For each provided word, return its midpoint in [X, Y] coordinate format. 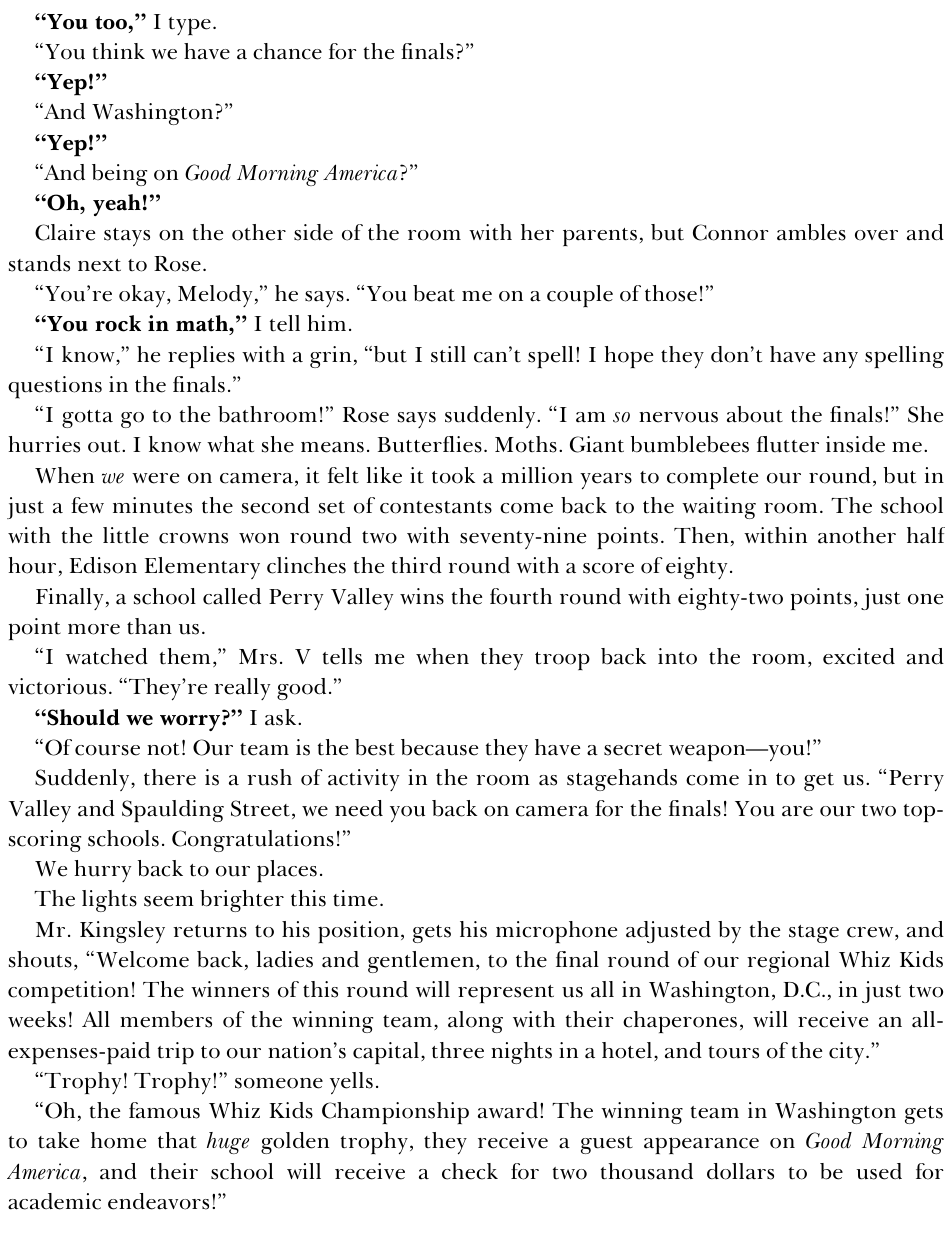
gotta [87, 419]
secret [633, 749]
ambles [811, 232]
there [170, 777]
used [879, 1171]
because [439, 747]
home [118, 1140]
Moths [526, 444]
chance [287, 51]
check [470, 1171]
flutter [788, 444]
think [119, 51]
